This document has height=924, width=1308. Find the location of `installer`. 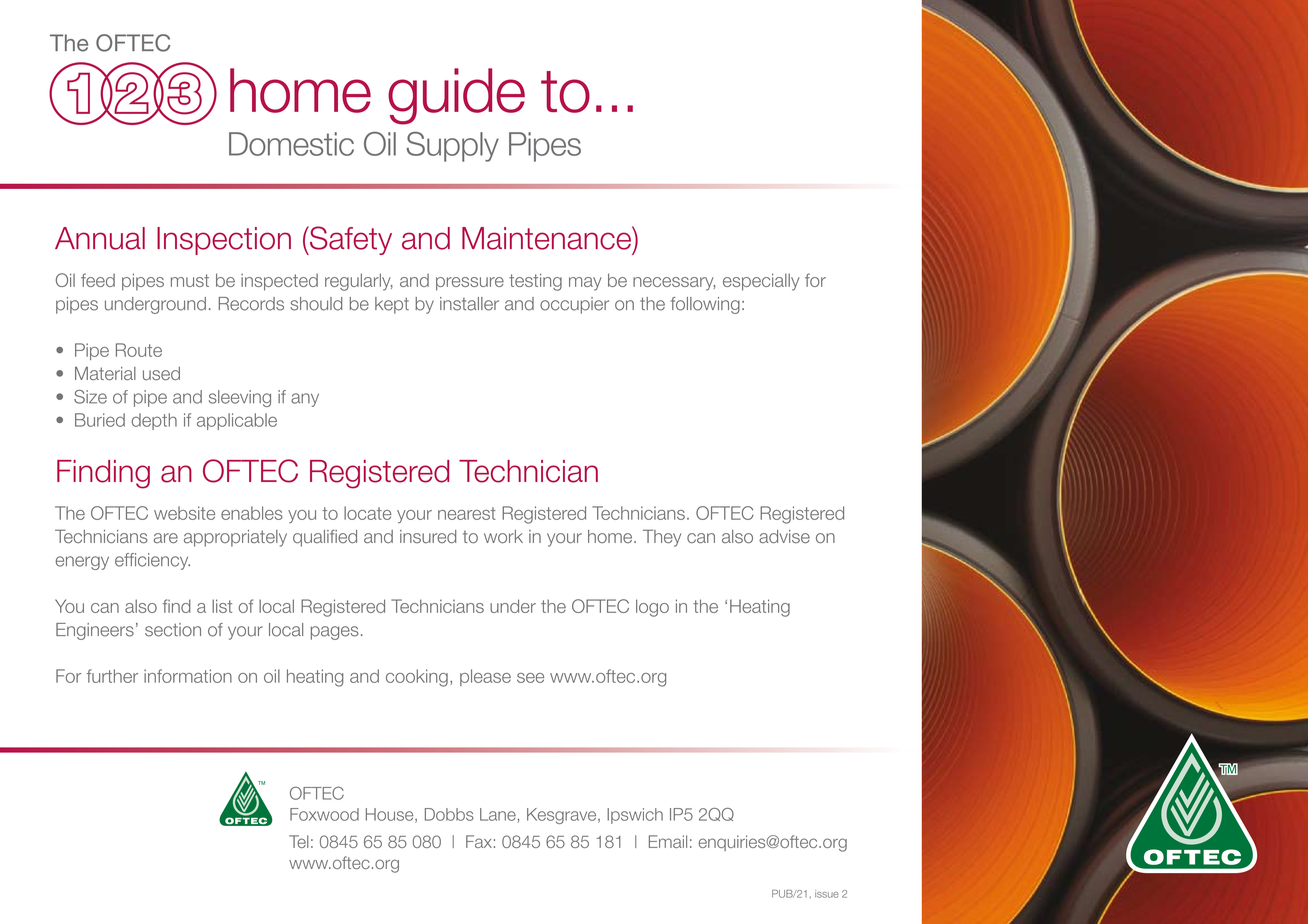

installer is located at coordinates (469, 304).
